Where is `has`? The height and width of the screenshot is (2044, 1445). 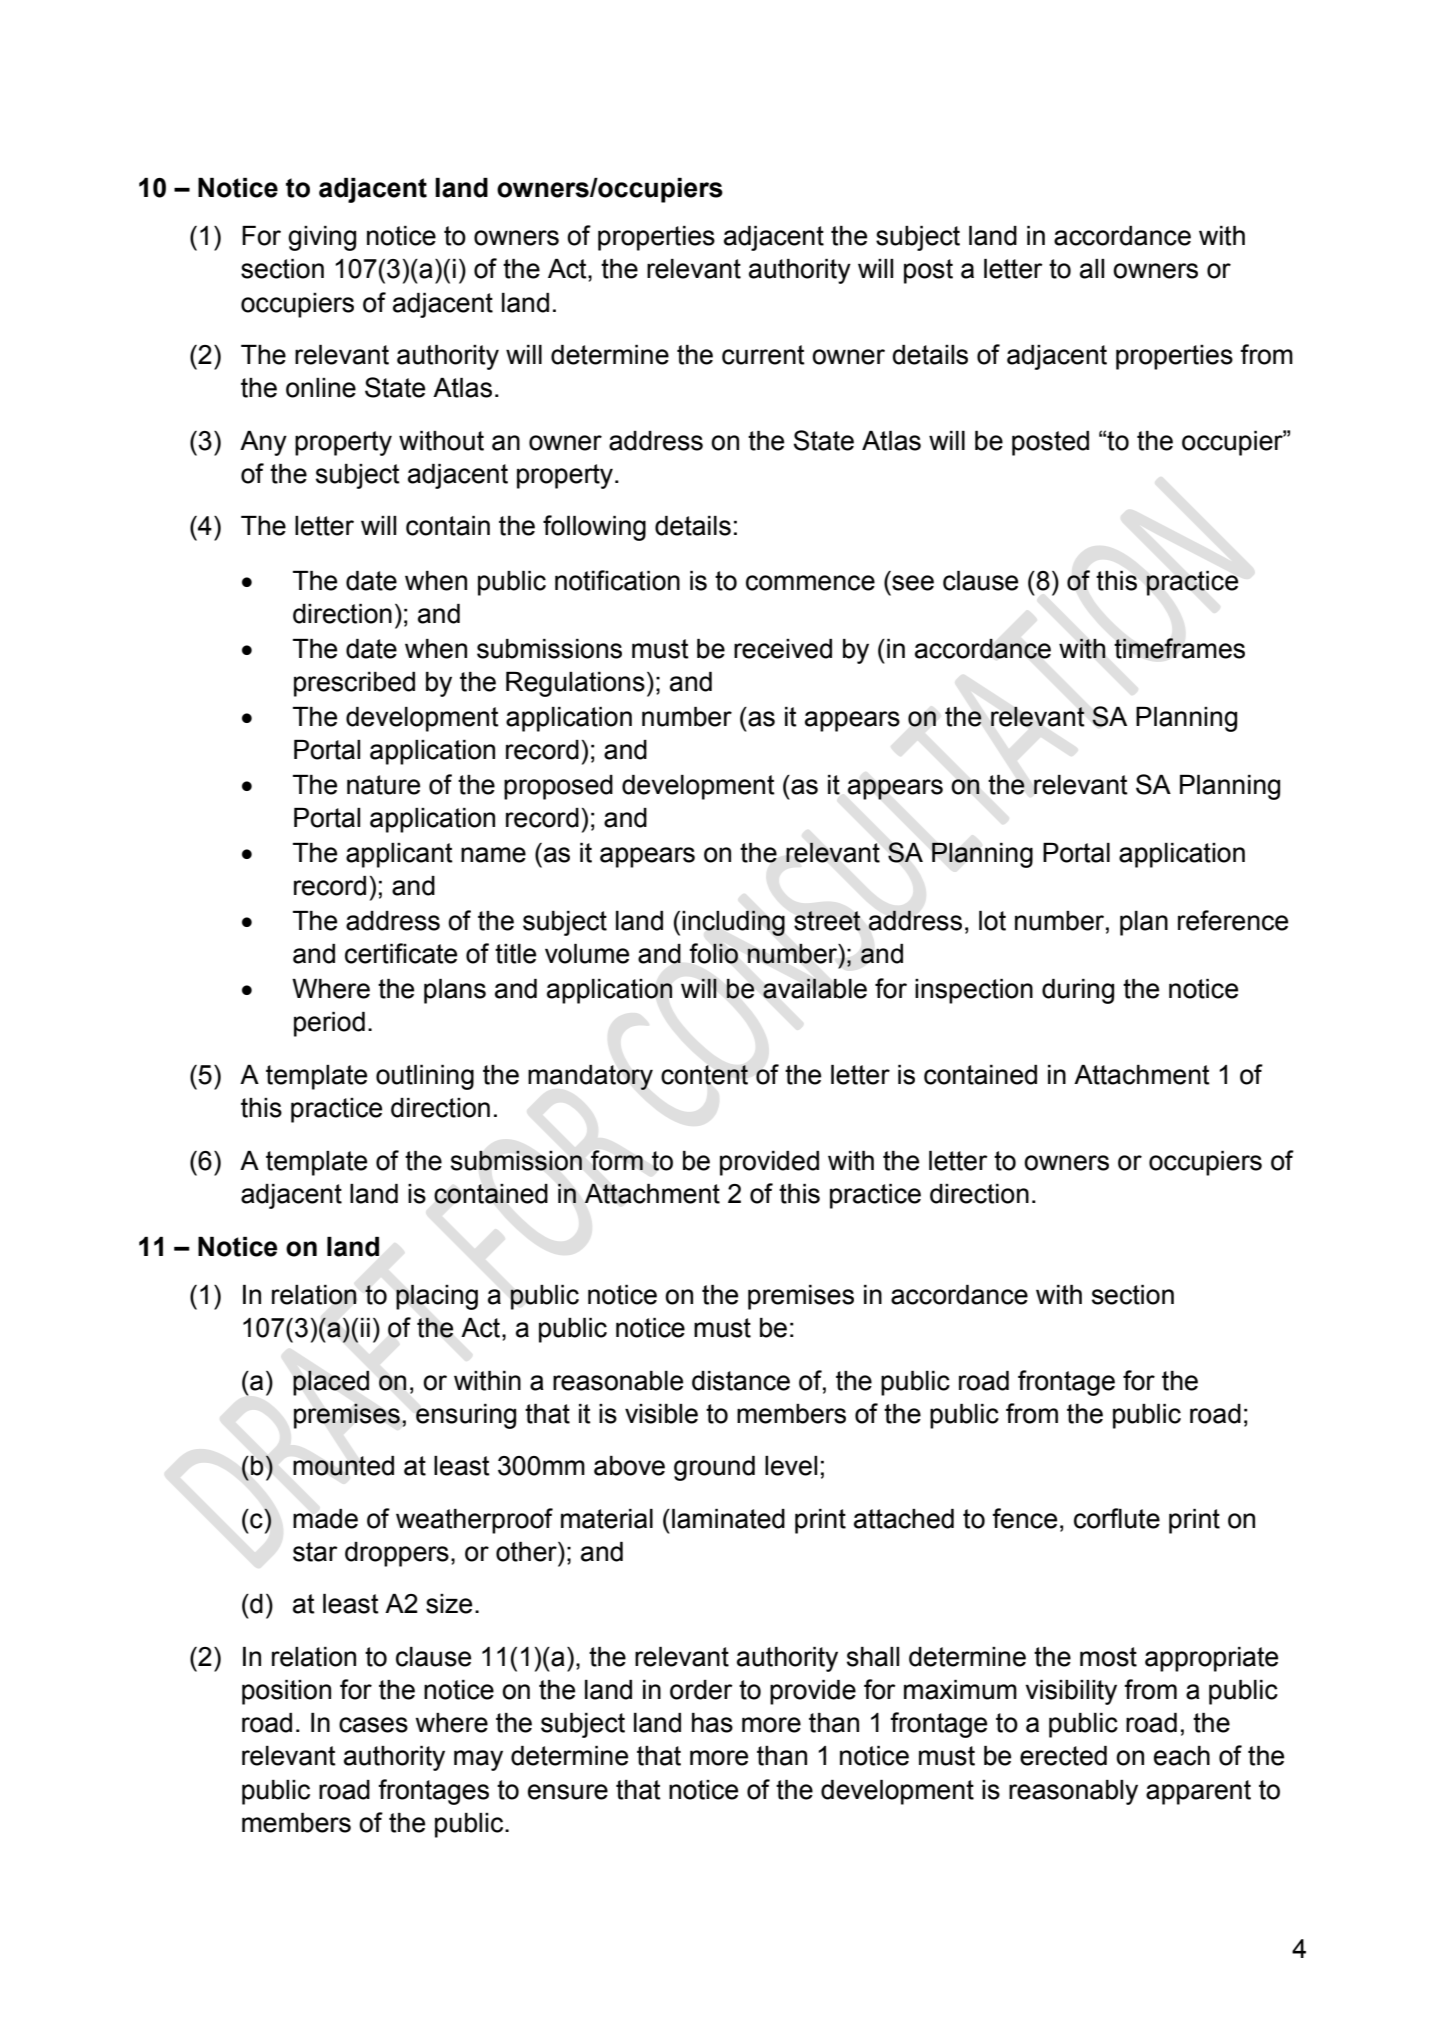
has is located at coordinates (712, 1723).
